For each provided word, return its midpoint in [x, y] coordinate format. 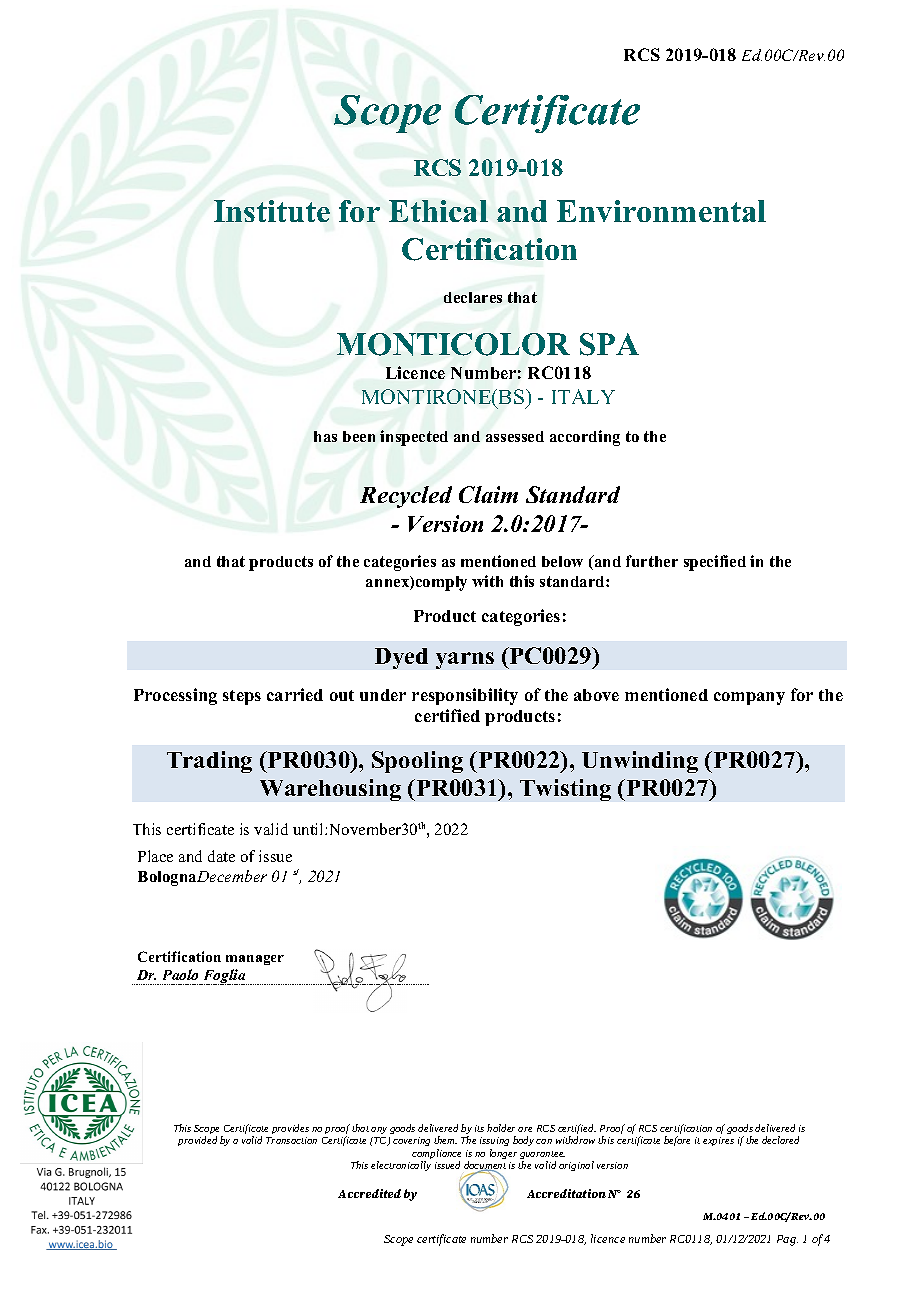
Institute [272, 211]
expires [718, 1141]
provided [197, 1141]
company [749, 698]
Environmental [661, 211]
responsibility [465, 696]
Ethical [438, 211]
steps [242, 697]
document [485, 1166]
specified [715, 563]
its [479, 1128]
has [325, 436]
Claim [488, 494]
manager [255, 960]
